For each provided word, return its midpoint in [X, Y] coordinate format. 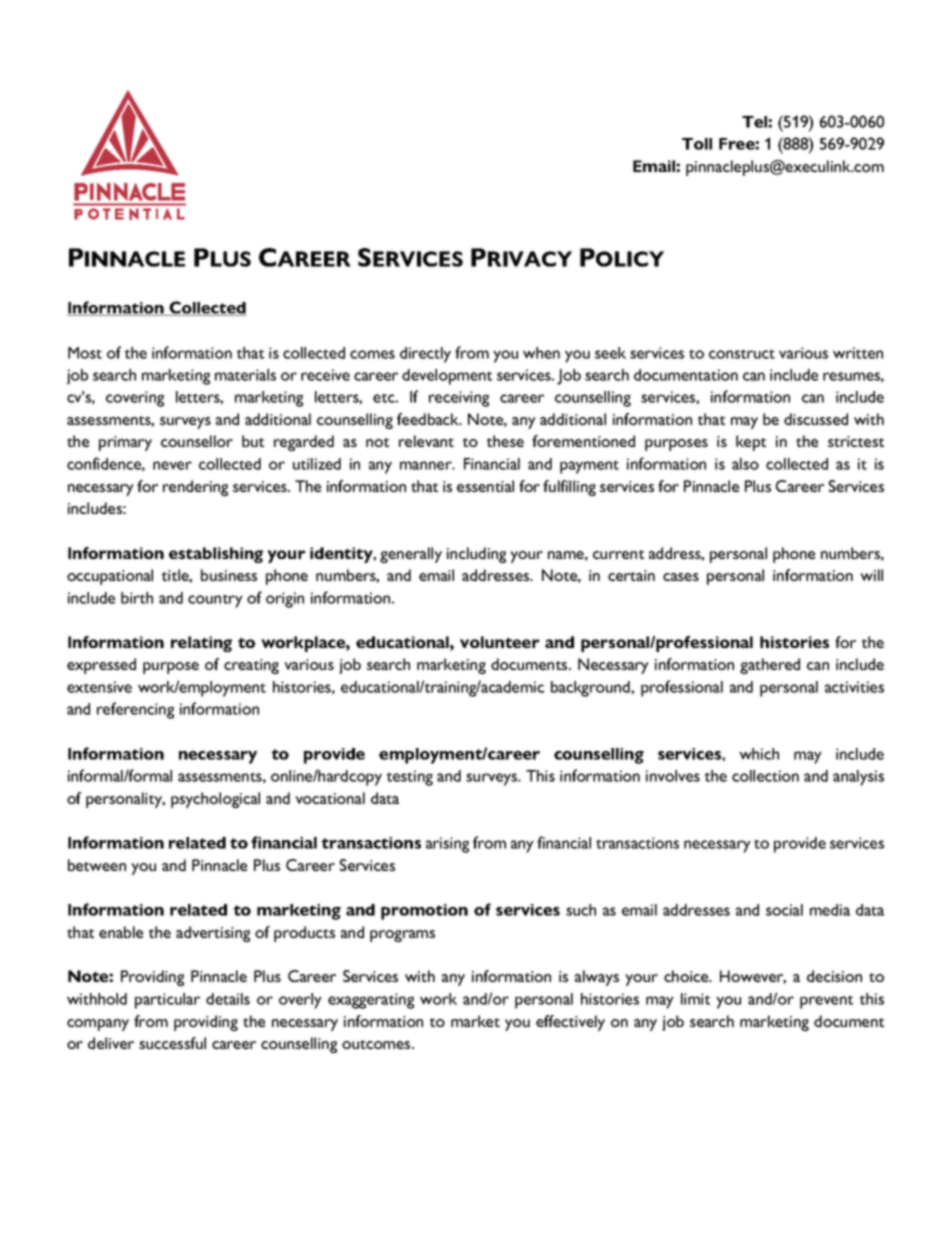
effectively [570, 1023]
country [215, 601]
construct [742, 354]
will [871, 575]
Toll [697, 144]
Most [85, 353]
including [476, 555]
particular [167, 1001]
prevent [826, 1002]
